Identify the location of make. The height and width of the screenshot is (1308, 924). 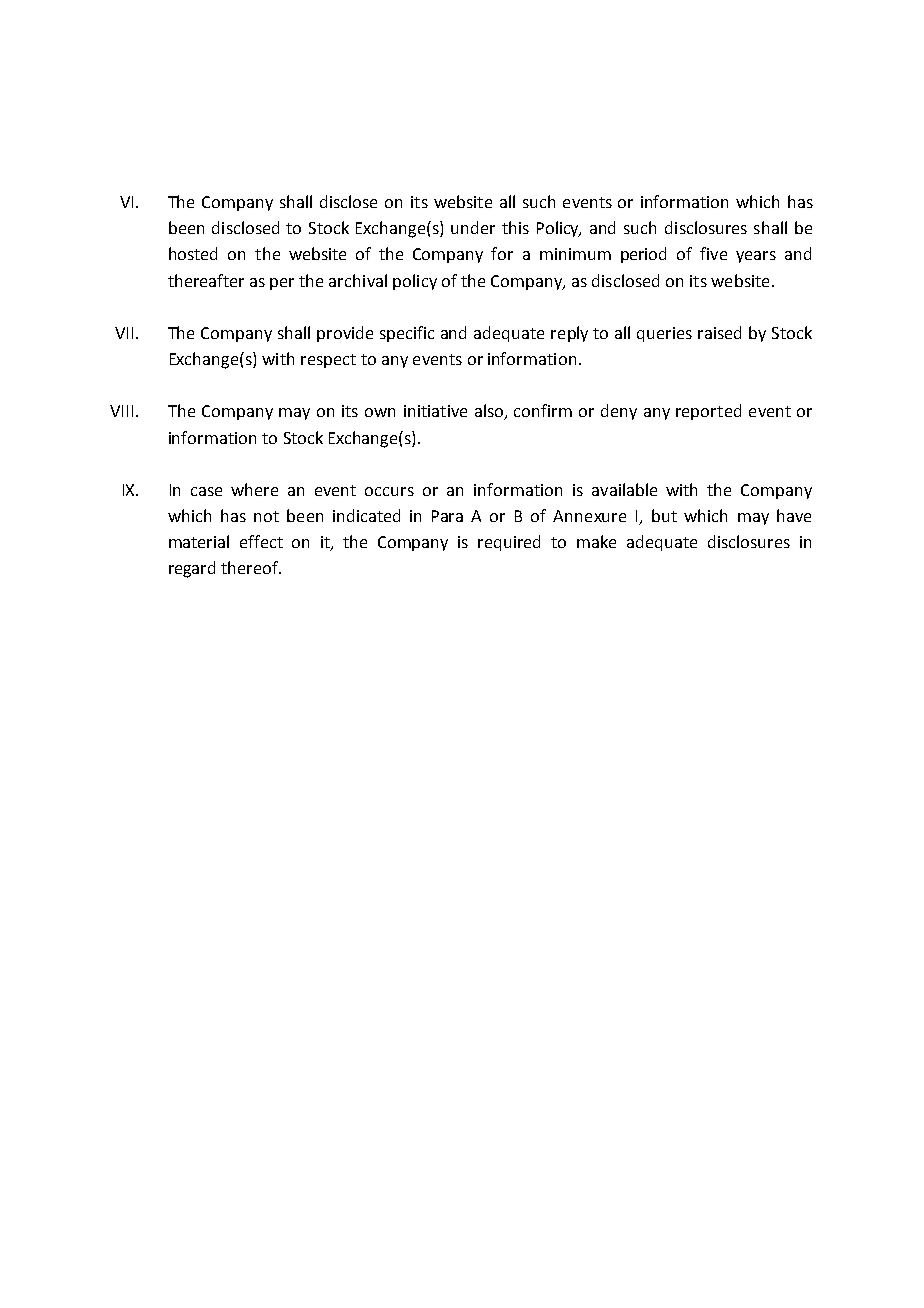
(596, 541).
